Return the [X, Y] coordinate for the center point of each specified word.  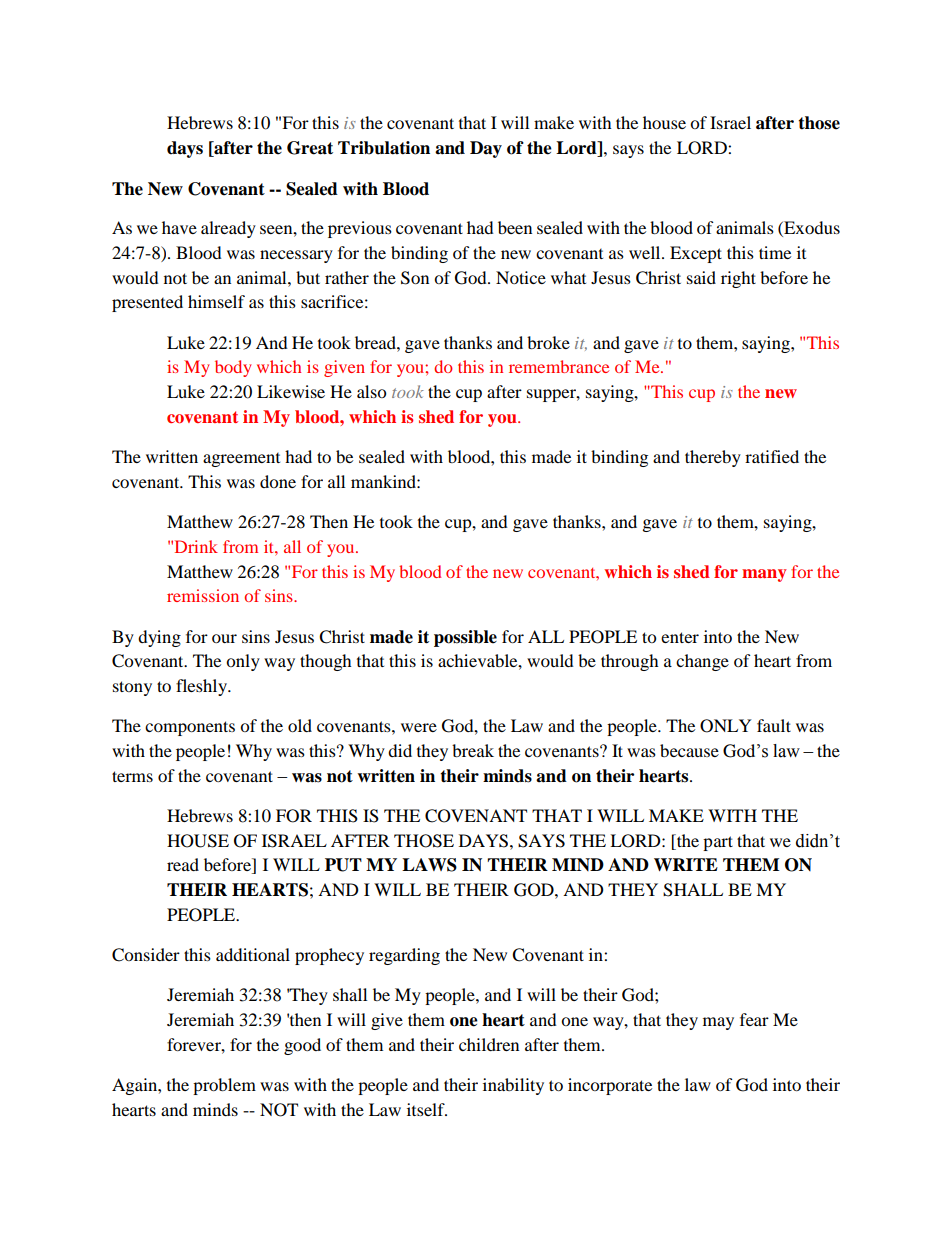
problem [224, 1086]
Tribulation [384, 148]
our [224, 638]
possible [465, 638]
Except [696, 254]
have [179, 227]
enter [680, 637]
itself [427, 1109]
